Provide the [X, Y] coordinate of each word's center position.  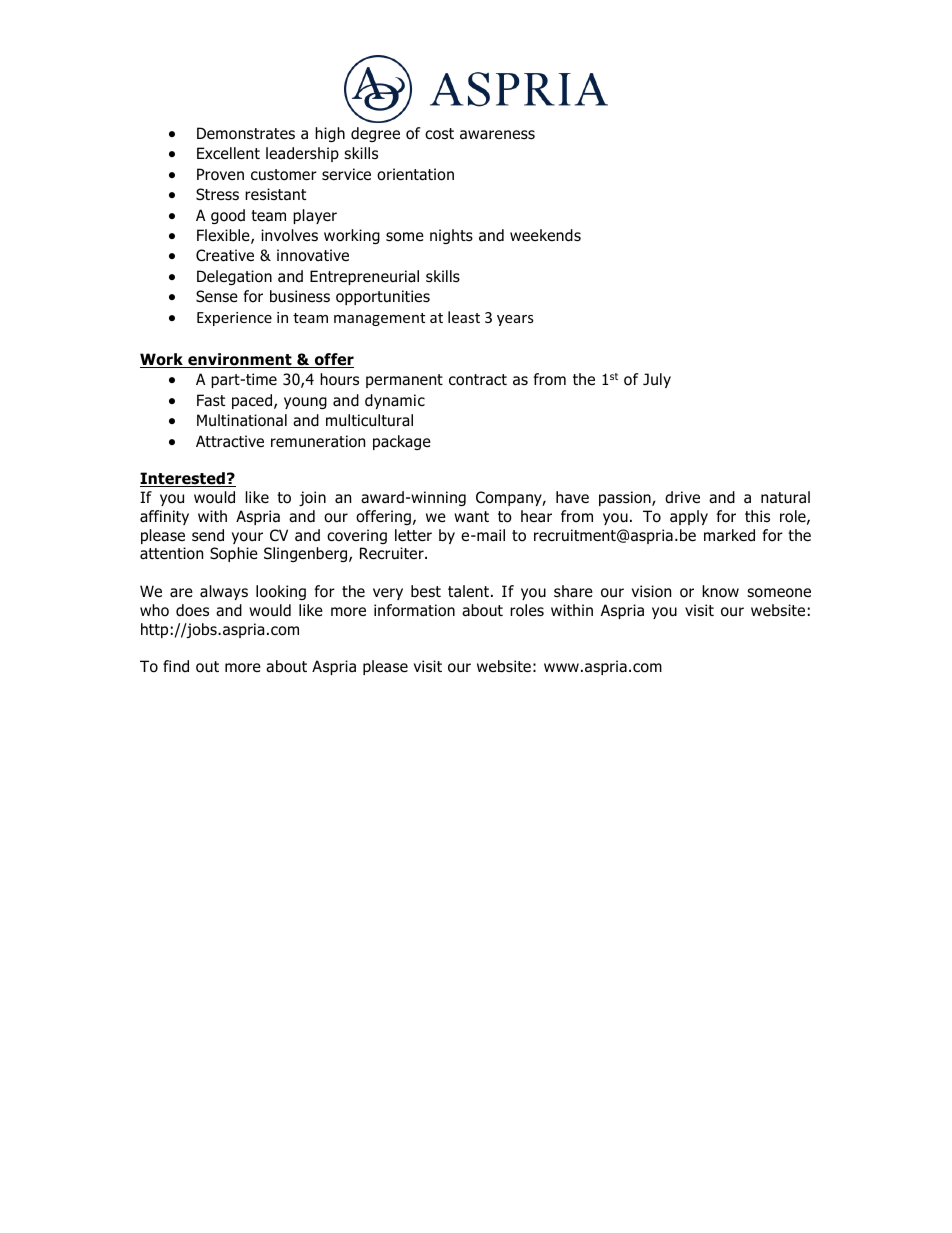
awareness [497, 135]
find [176, 666]
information [414, 610]
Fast [211, 400]
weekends [545, 235]
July [657, 380]
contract [478, 380]
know [720, 591]
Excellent [228, 153]
